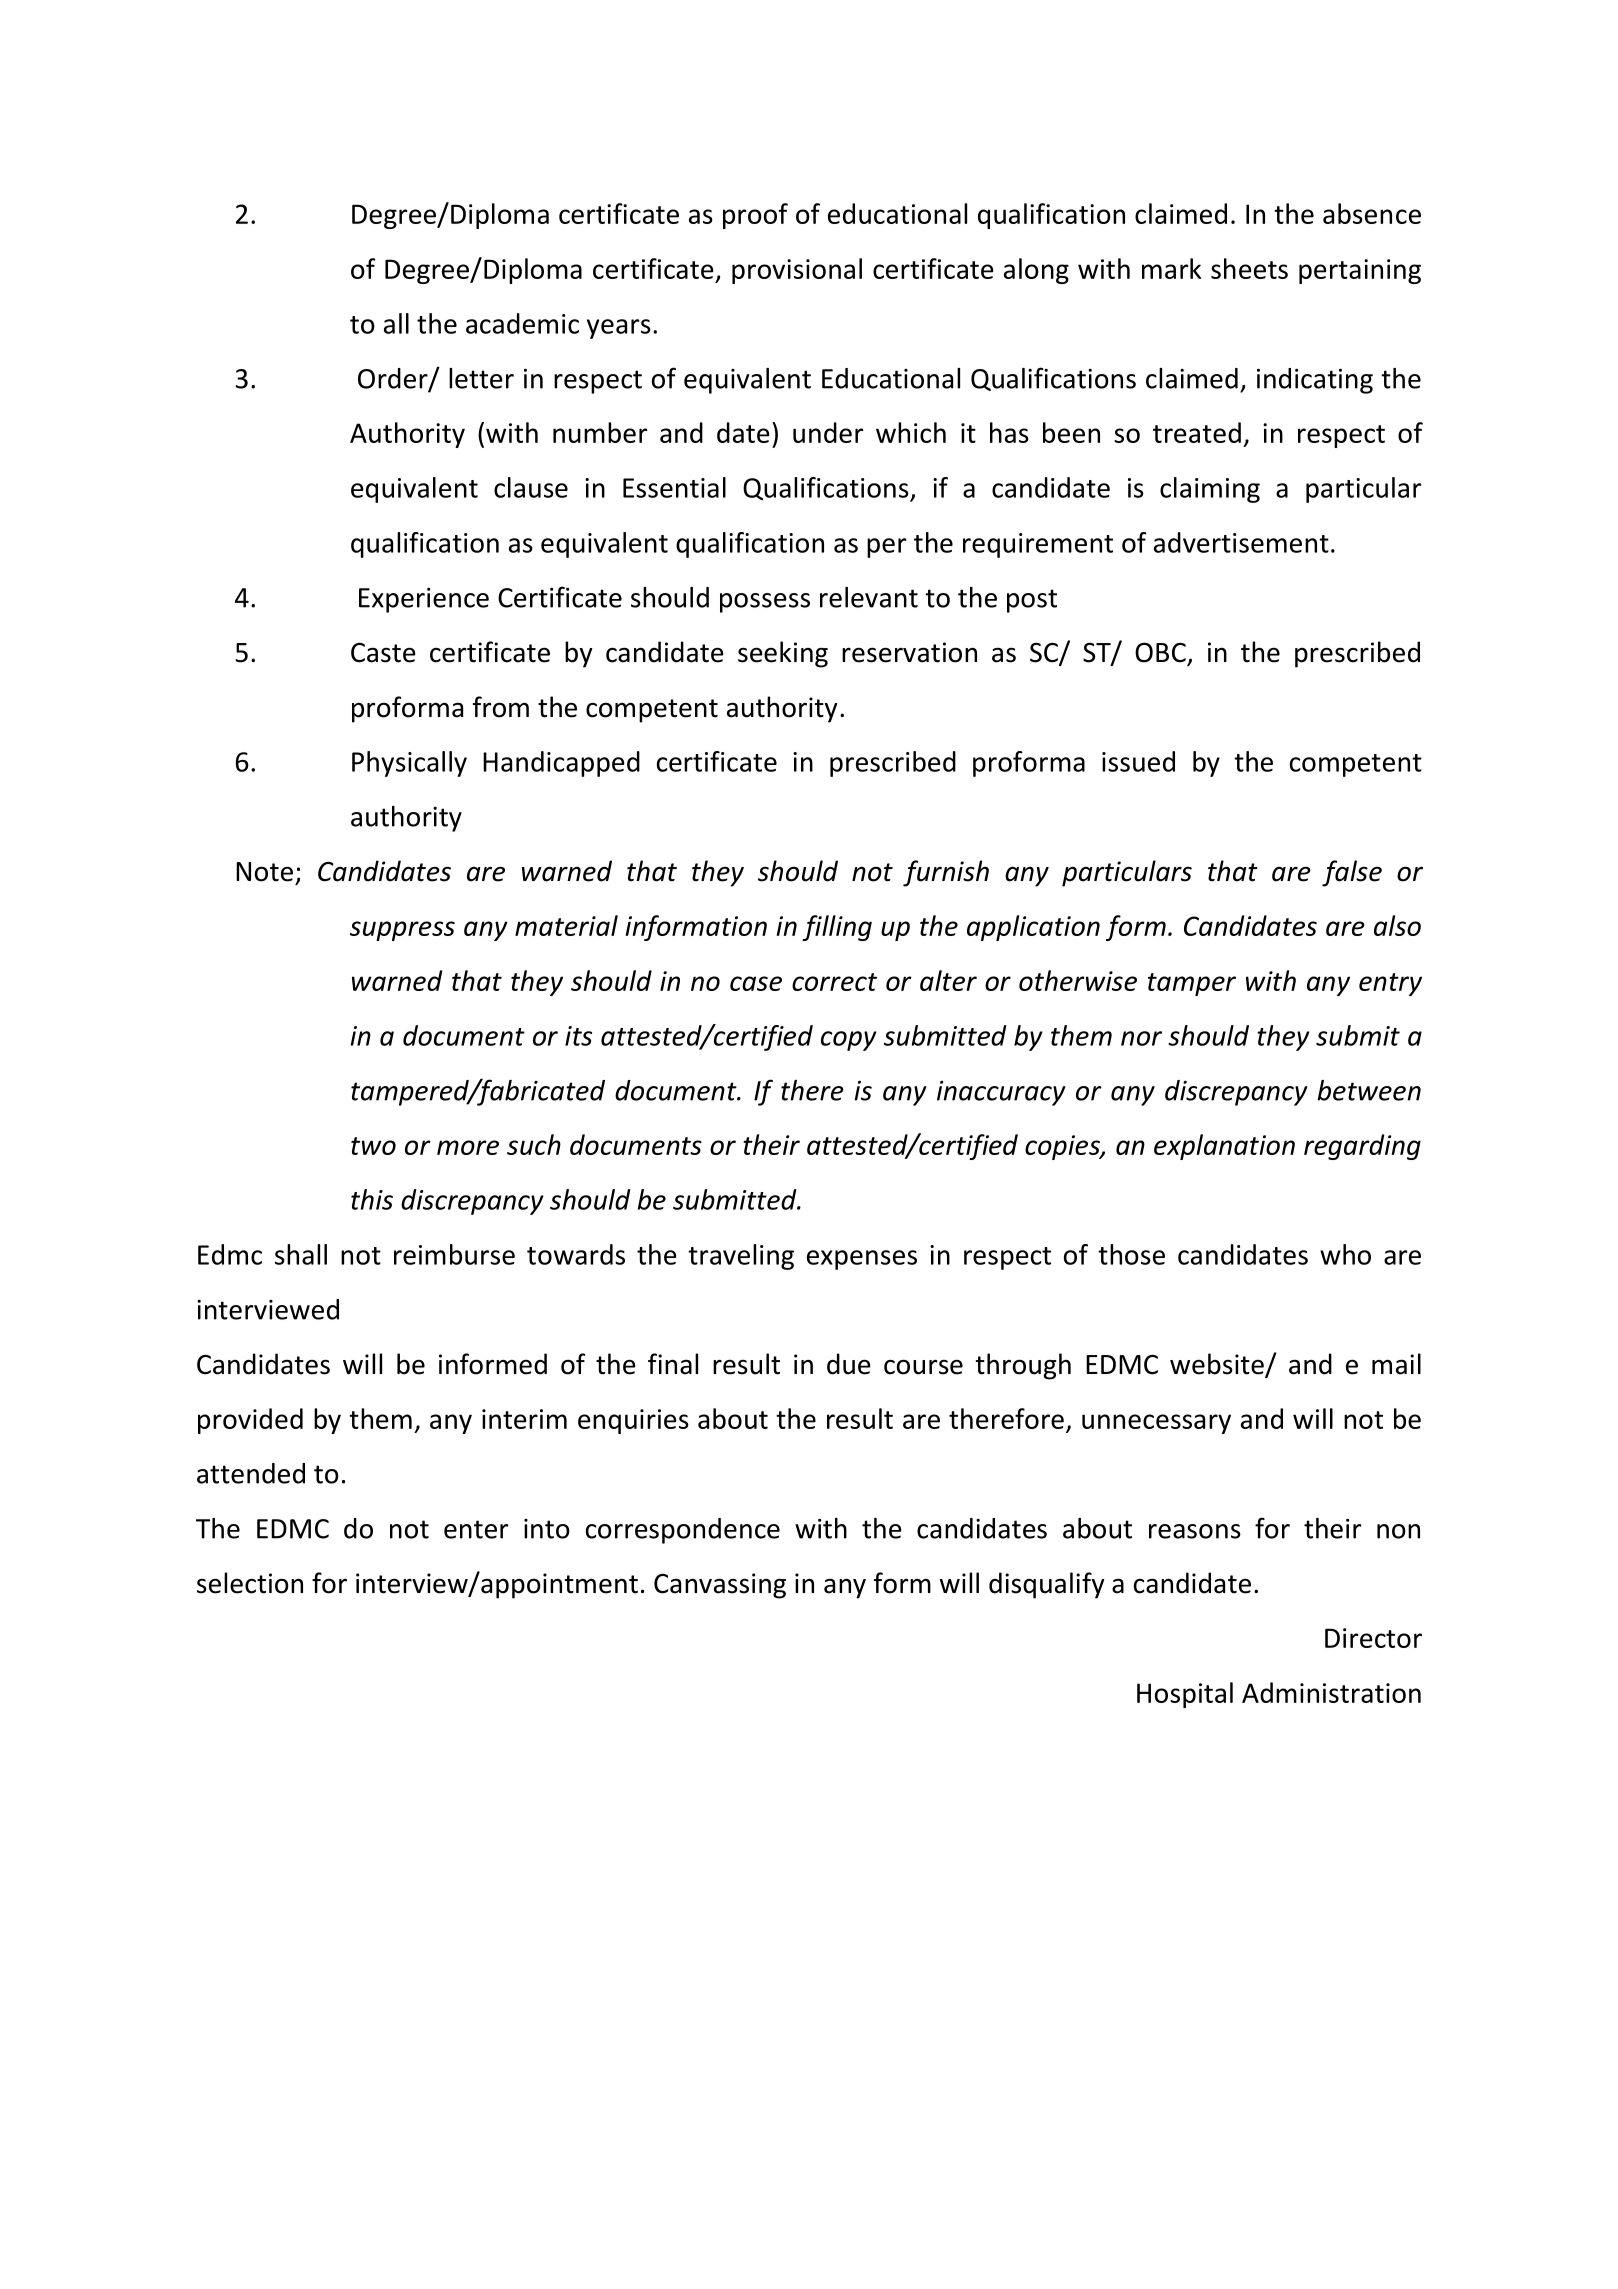 This page has width=1618, height=2289. I want to click on Physically, so click(409, 764).
